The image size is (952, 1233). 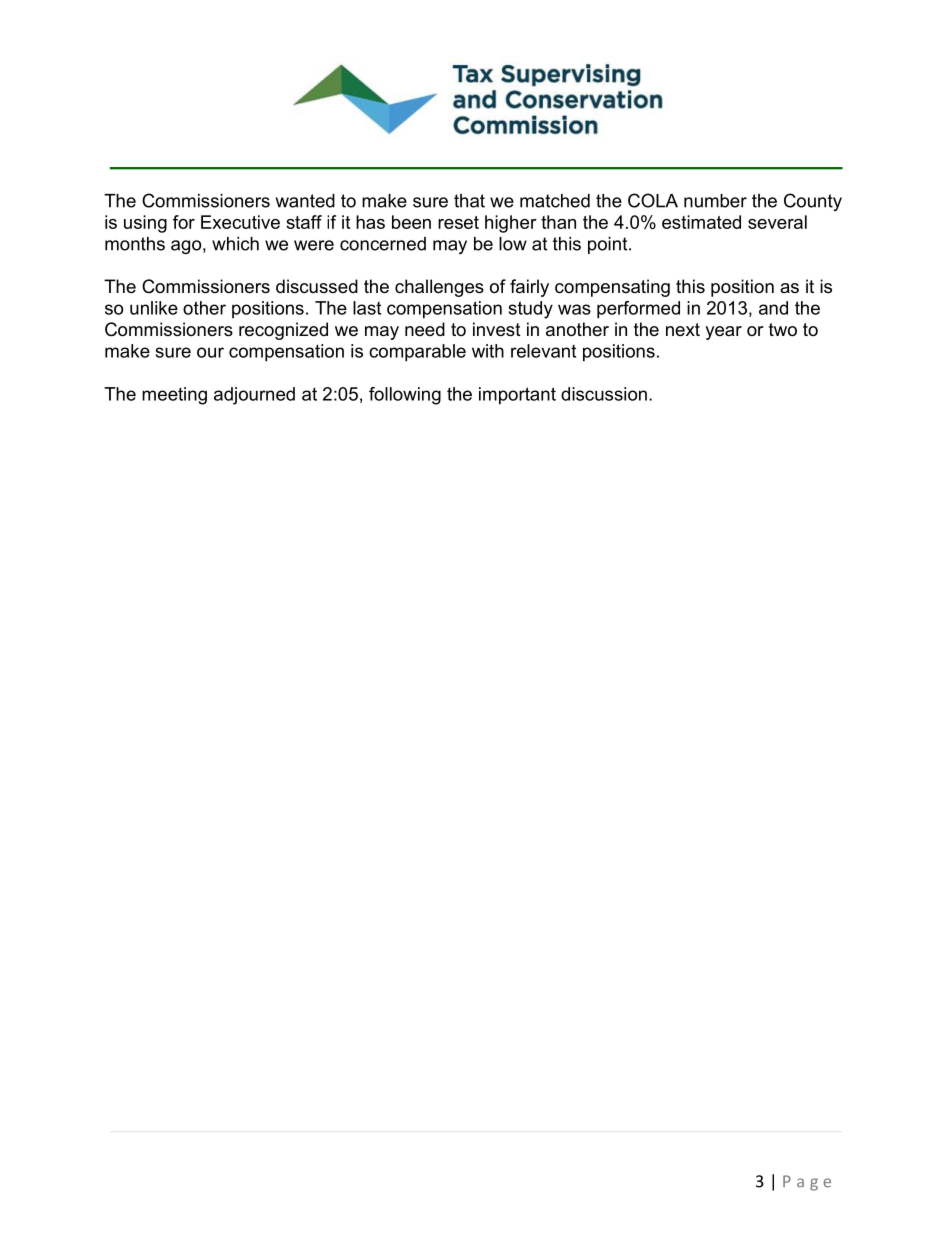 I want to click on with, so click(x=488, y=351).
